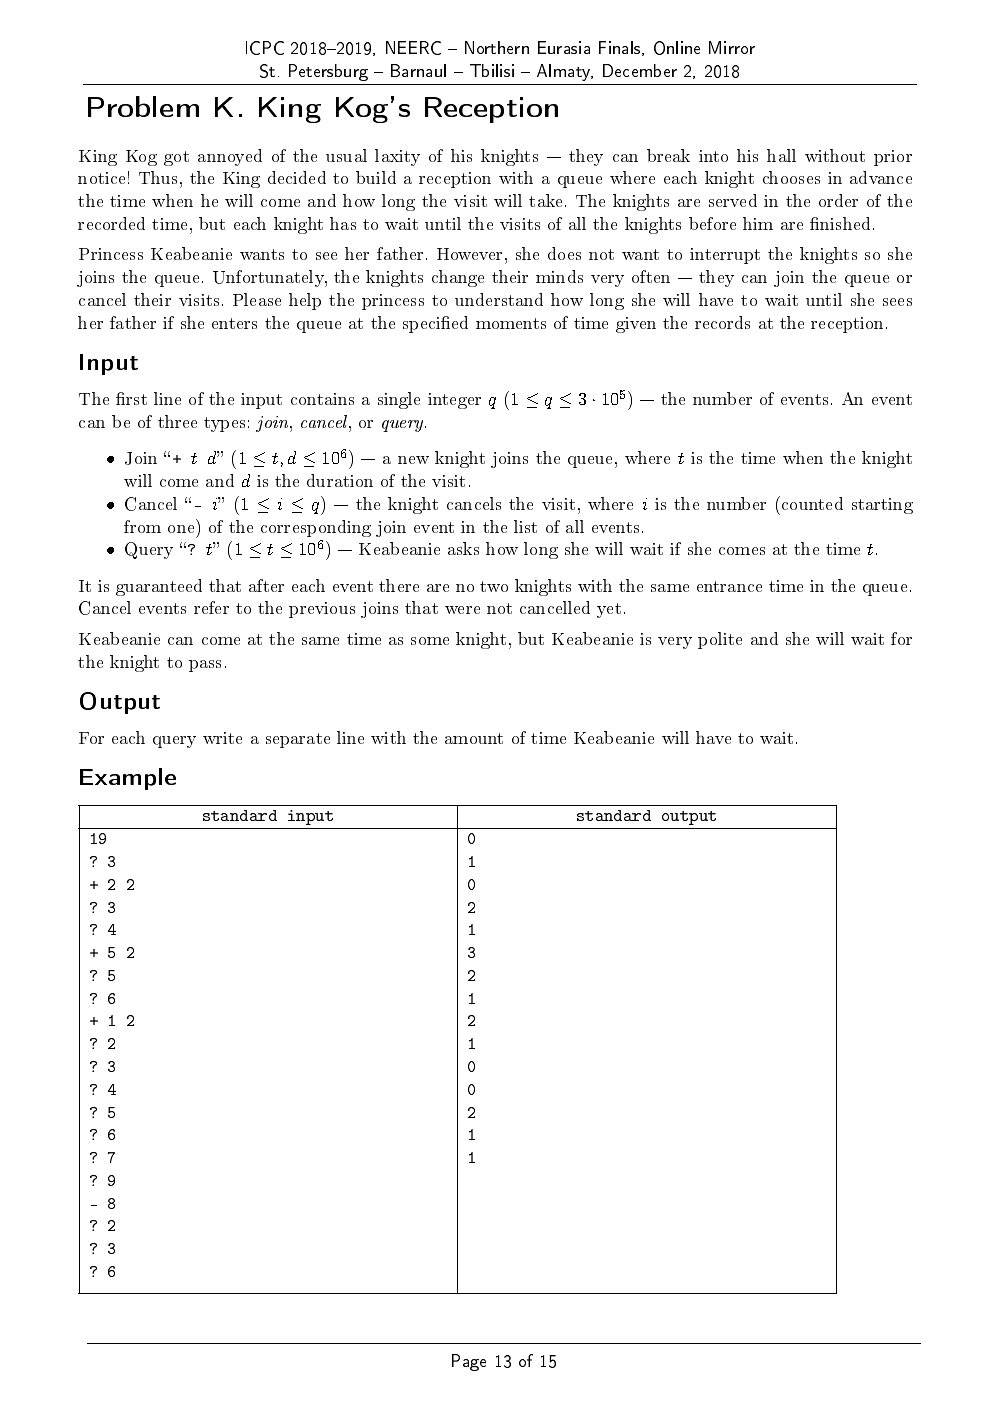  What do you see at coordinates (222, 738) in the page?
I see `write` at bounding box center [222, 738].
